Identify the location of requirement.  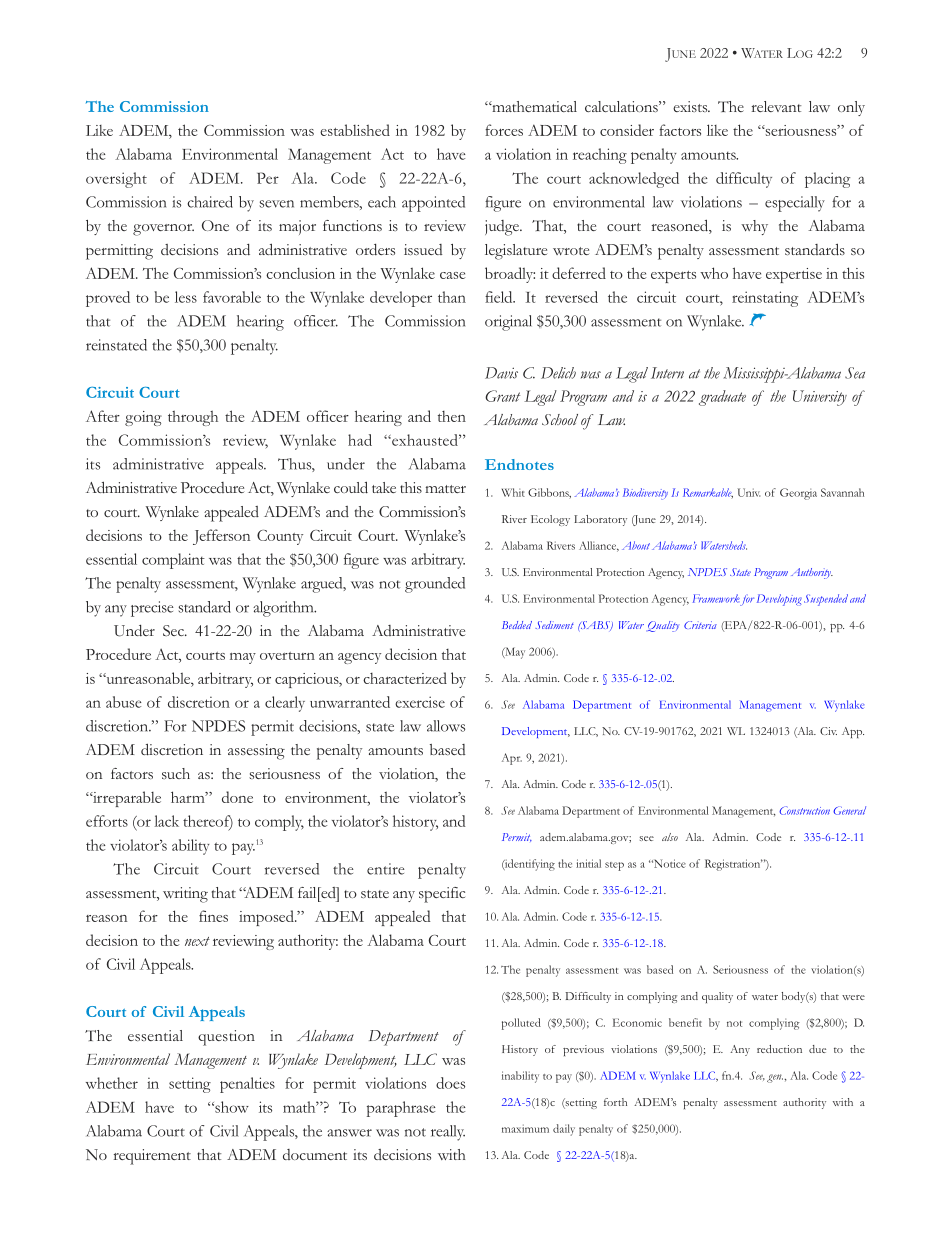
(152, 1157).
